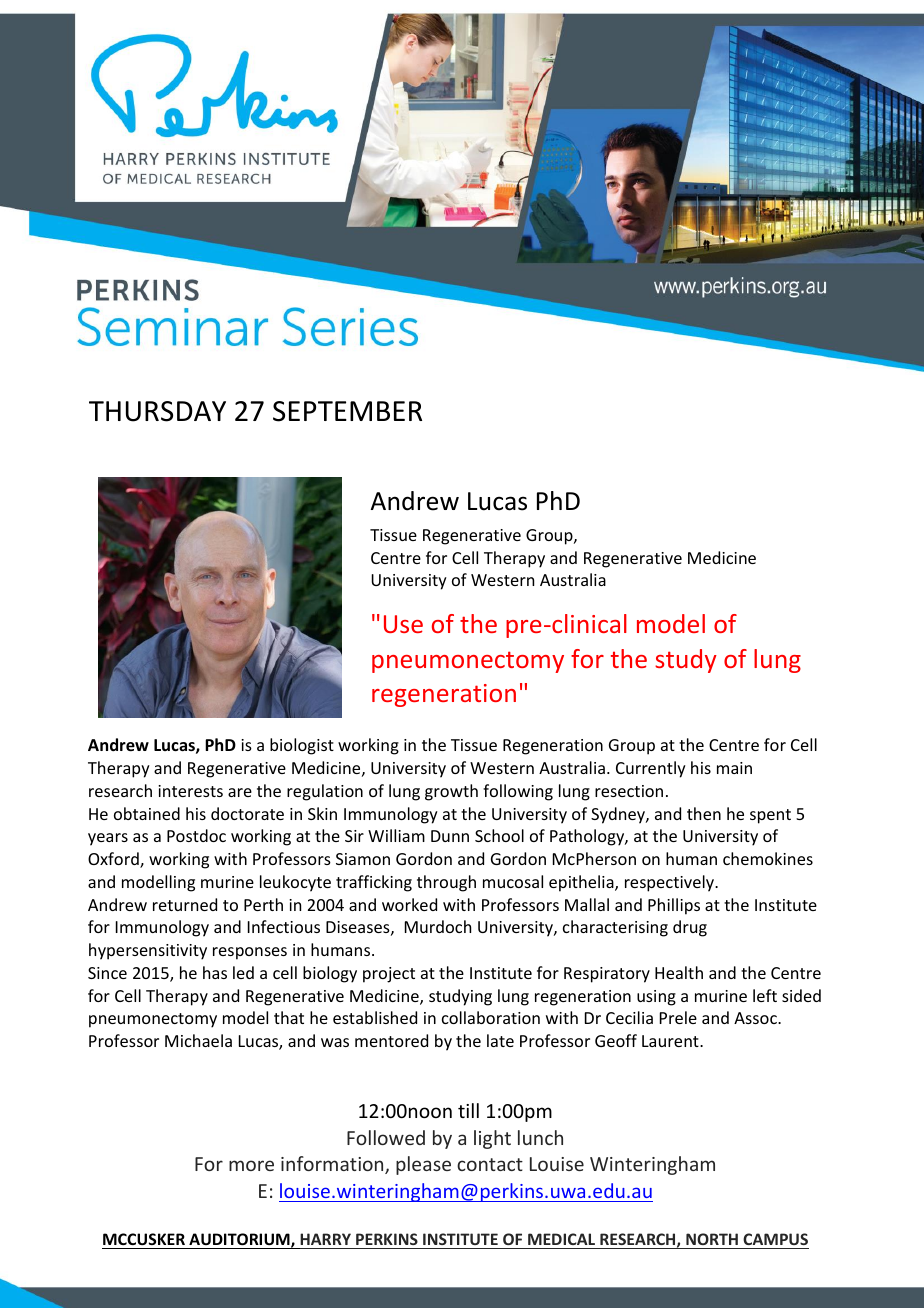 The image size is (924, 1308). Describe the element at coordinates (450, 836) in the screenshot. I see `Dunn` at that location.
